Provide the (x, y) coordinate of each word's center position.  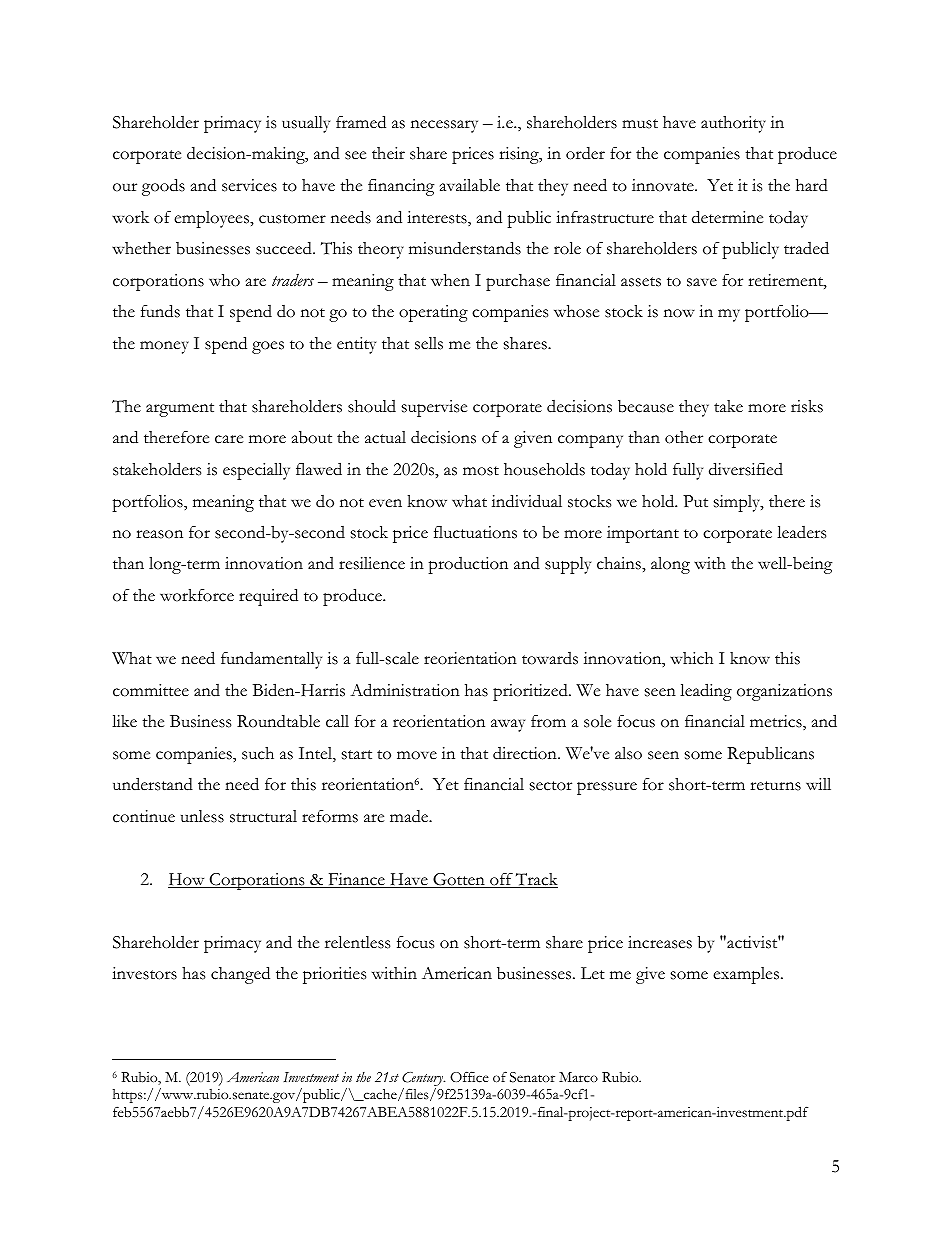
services (249, 185)
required (268, 597)
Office (469, 1077)
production (468, 565)
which (691, 658)
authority (733, 124)
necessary (444, 126)
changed (240, 975)
